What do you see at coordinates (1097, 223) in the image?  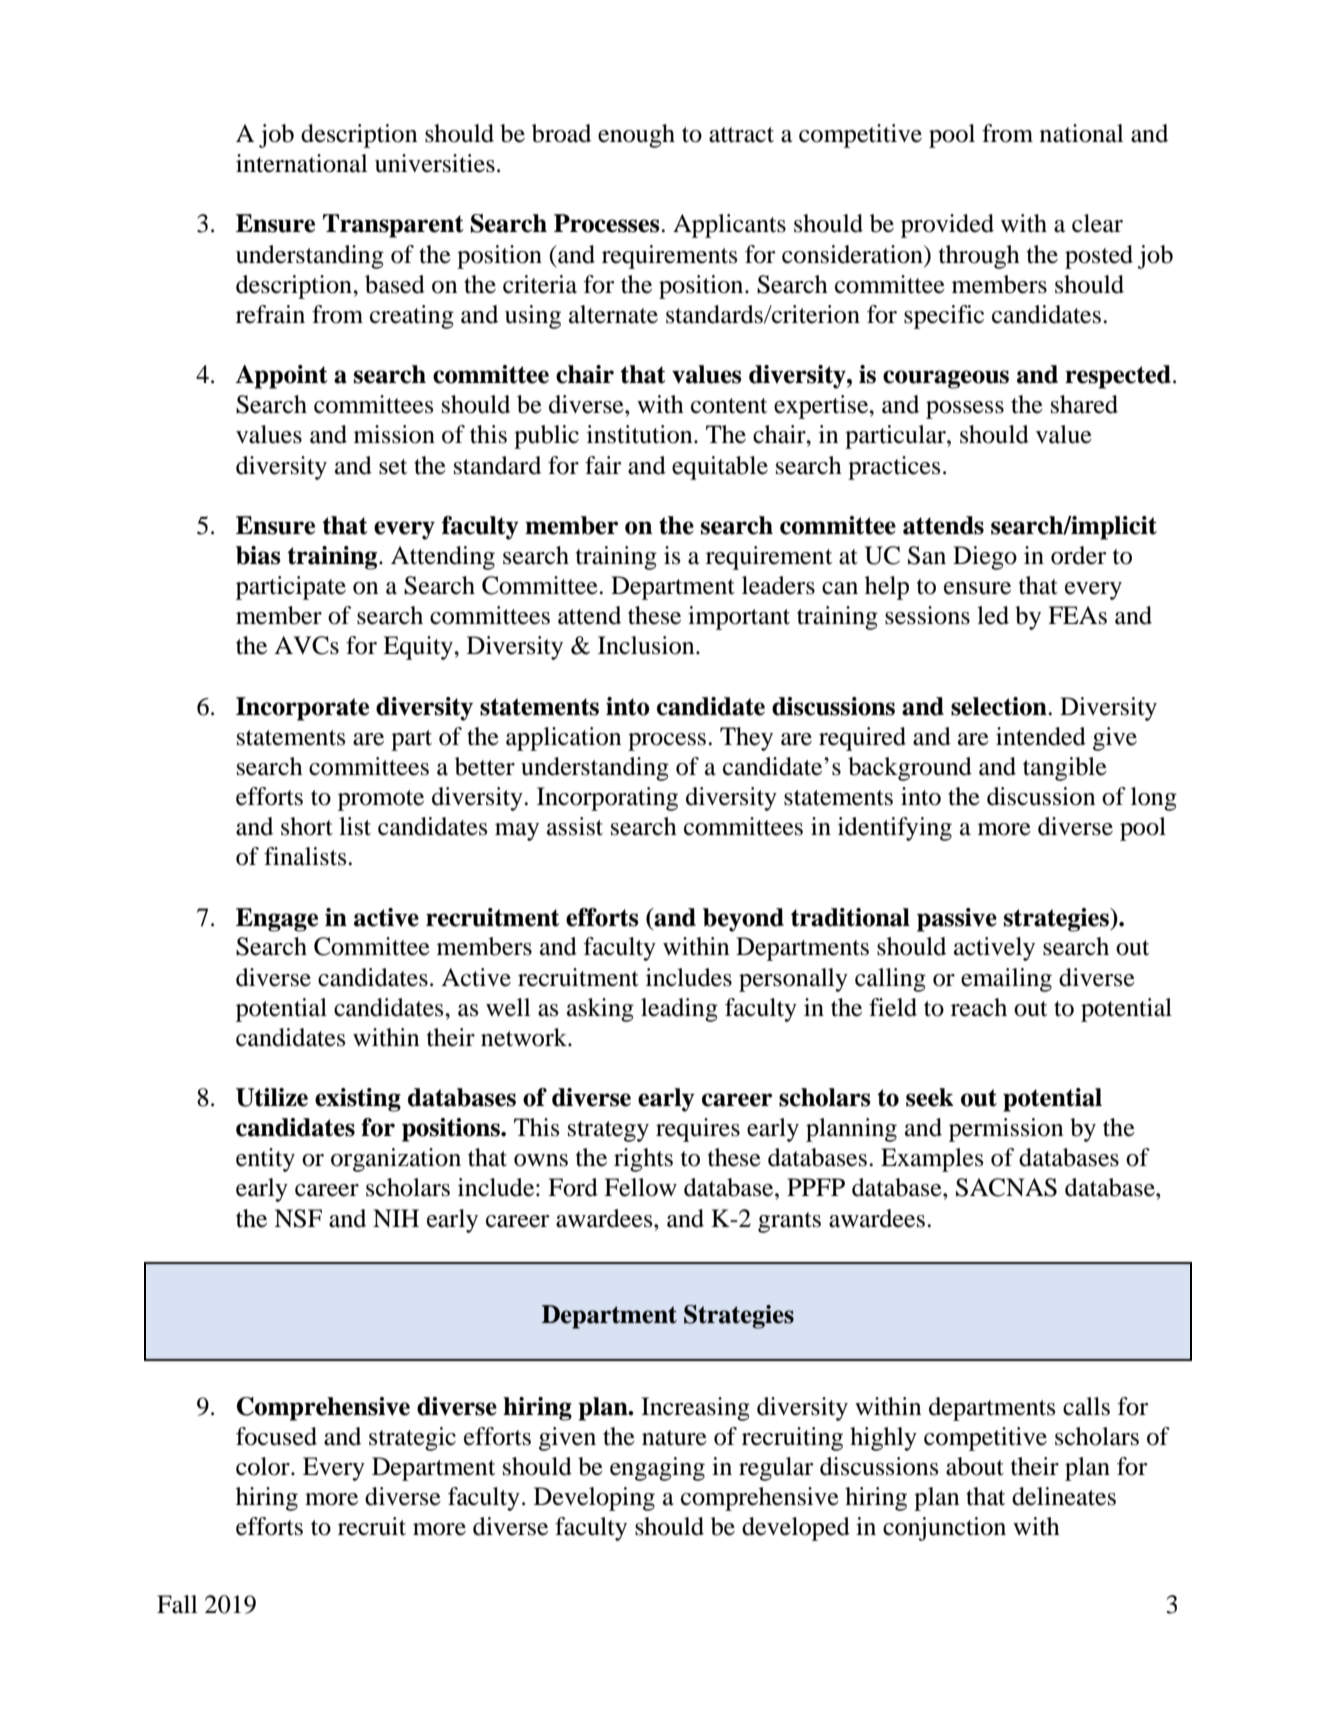 I see `clear` at bounding box center [1097, 223].
